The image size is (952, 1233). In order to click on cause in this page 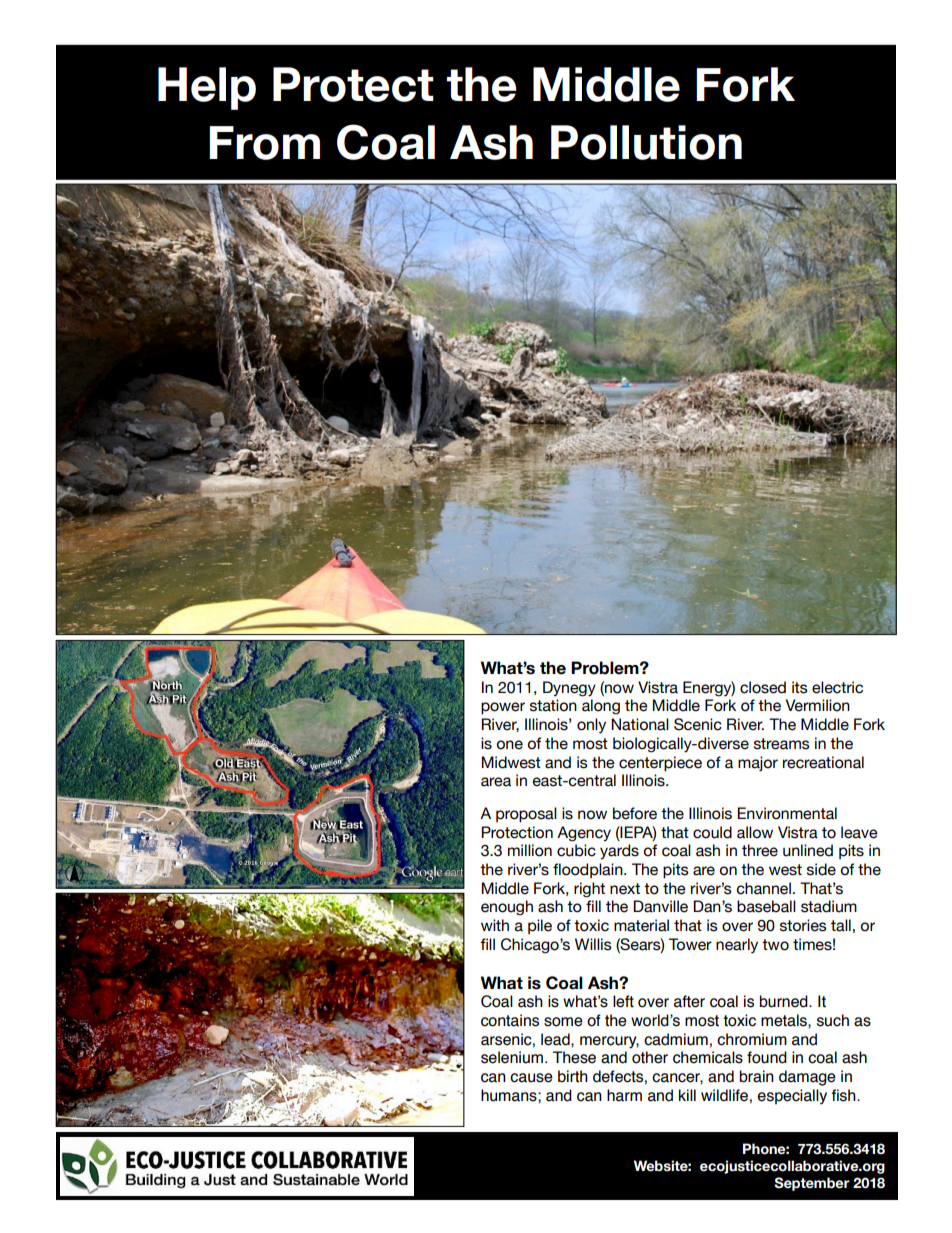, I will do `click(531, 1078)`.
